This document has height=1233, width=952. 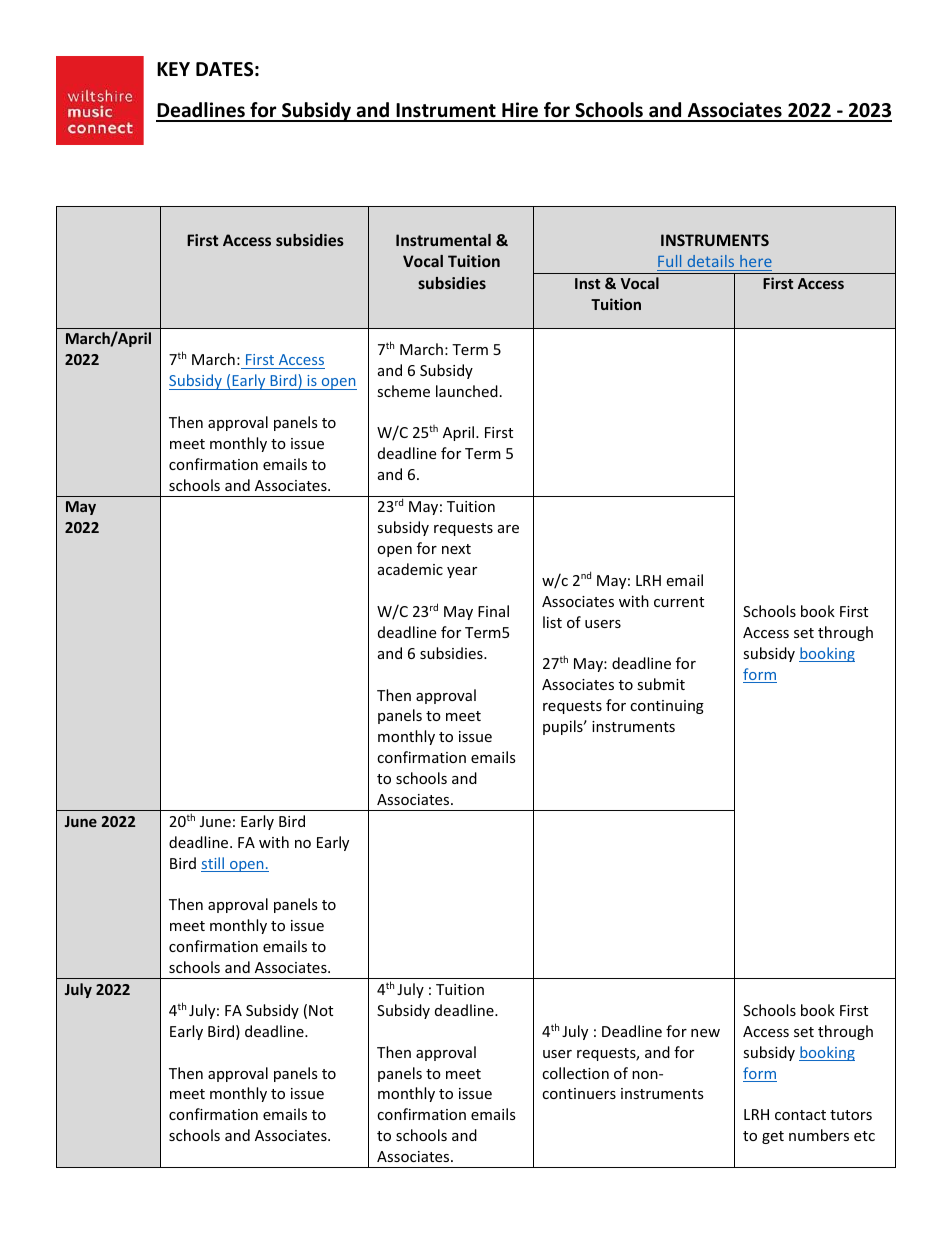 I want to click on launched, so click(x=467, y=391).
